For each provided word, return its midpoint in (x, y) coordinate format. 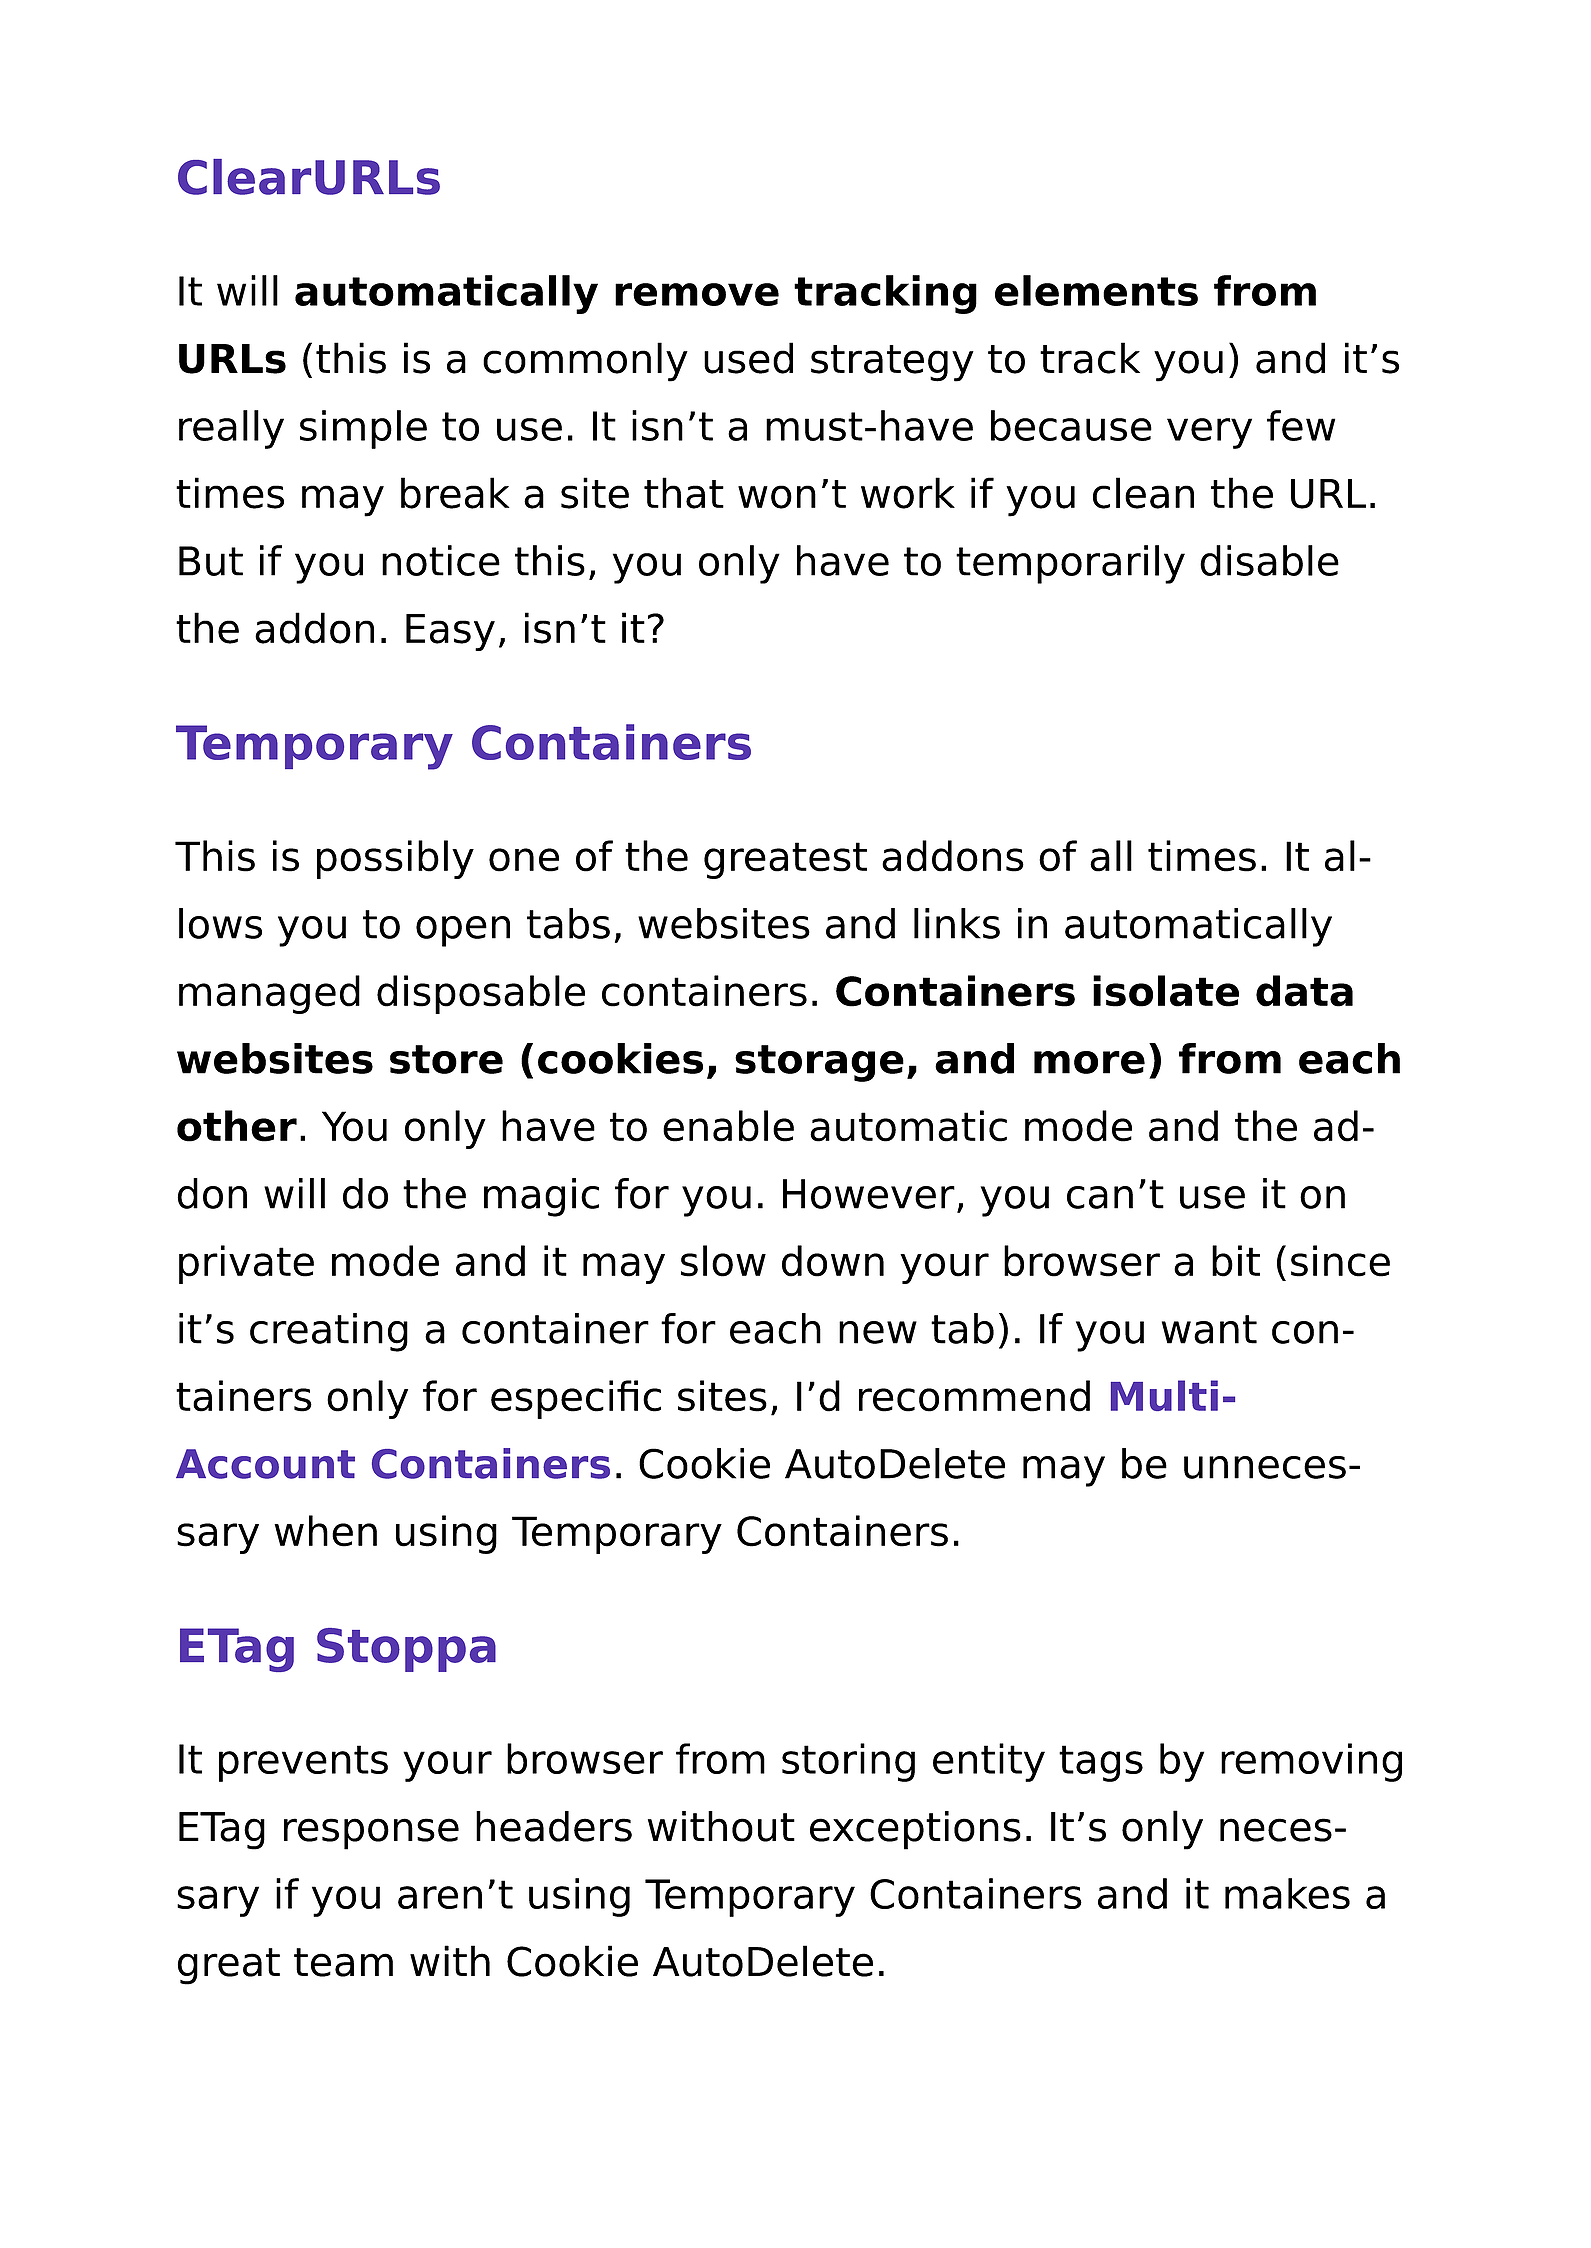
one (524, 860)
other (237, 1126)
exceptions (915, 1830)
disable (1269, 560)
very (1209, 433)
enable (728, 1126)
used (748, 358)
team (343, 1962)
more (1089, 1062)
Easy (450, 632)
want (1209, 1329)
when (325, 1531)
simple (363, 429)
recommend (974, 1396)
